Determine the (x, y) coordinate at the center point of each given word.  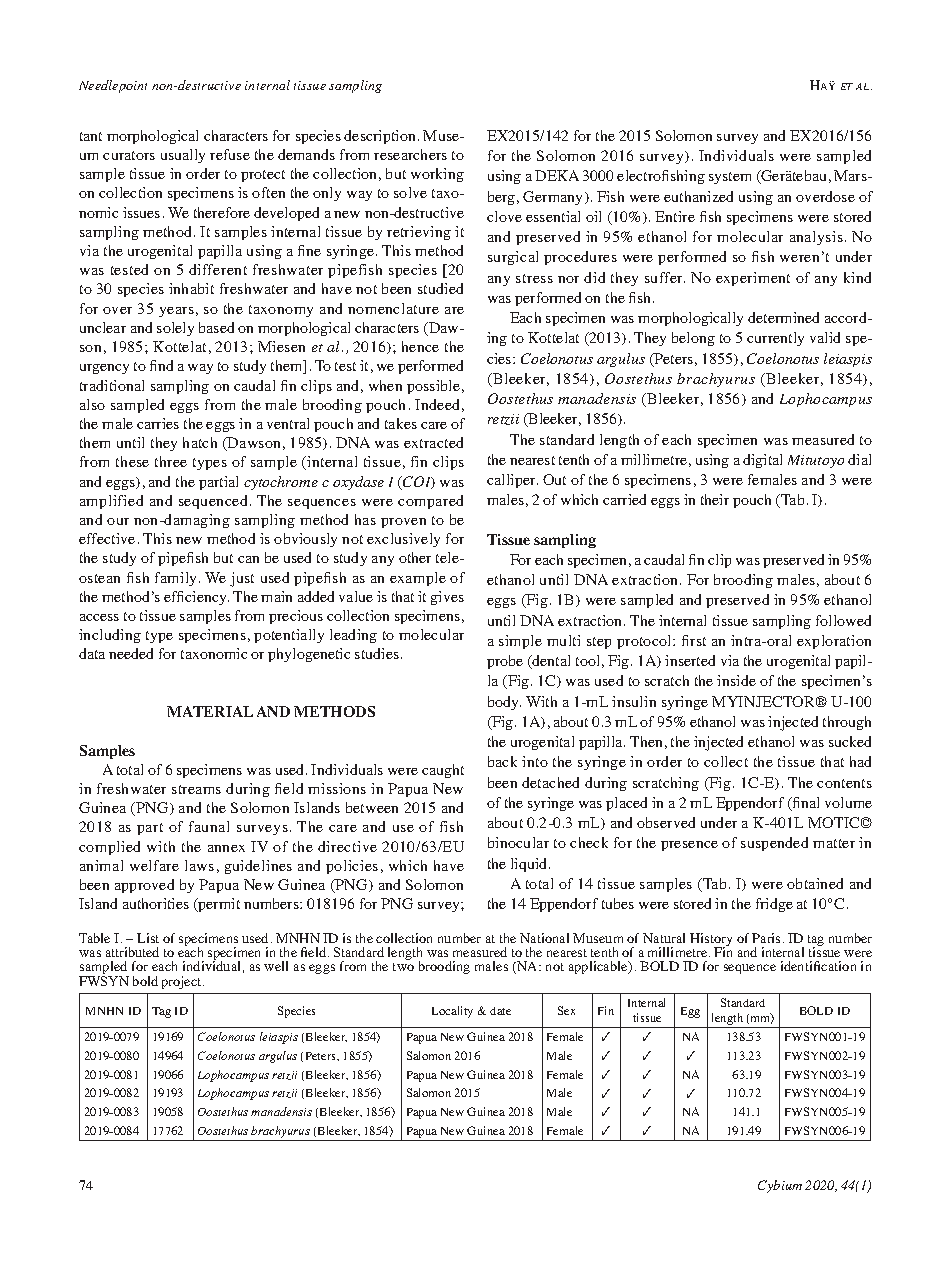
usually (183, 156)
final (805, 804)
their (715, 499)
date (500, 1011)
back (502, 761)
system (730, 178)
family (177, 579)
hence (420, 346)
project (183, 982)
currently (775, 339)
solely (175, 329)
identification (818, 966)
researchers (410, 154)
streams (196, 789)
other (415, 557)
